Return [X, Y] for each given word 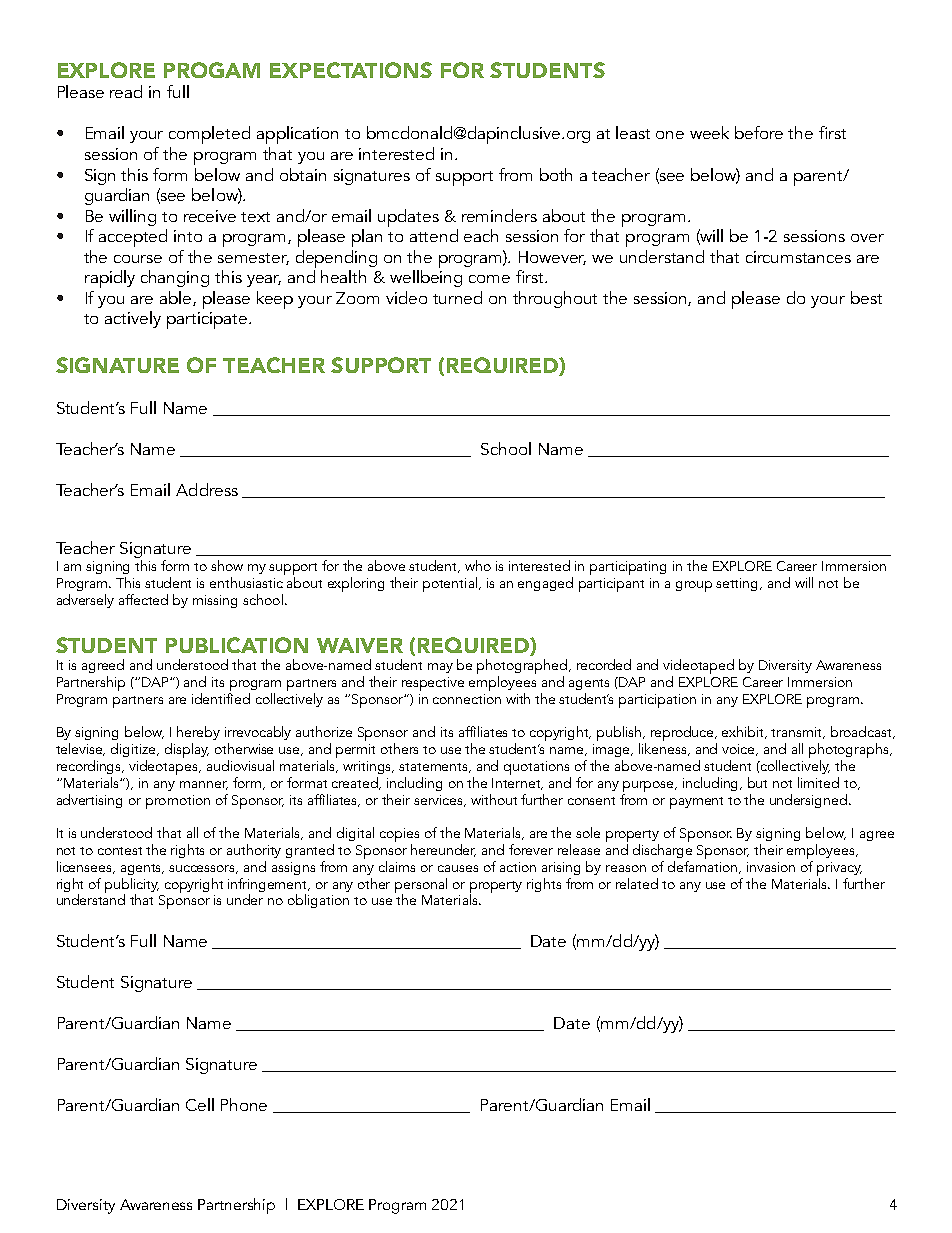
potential [451, 584]
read [126, 91]
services [440, 801]
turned [457, 297]
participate [208, 320]
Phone [244, 1104]
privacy [839, 869]
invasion [771, 867]
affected [143, 599]
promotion [178, 802]
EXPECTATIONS [351, 70]
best [866, 297]
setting [738, 584]
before [759, 132]
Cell [200, 1104]
